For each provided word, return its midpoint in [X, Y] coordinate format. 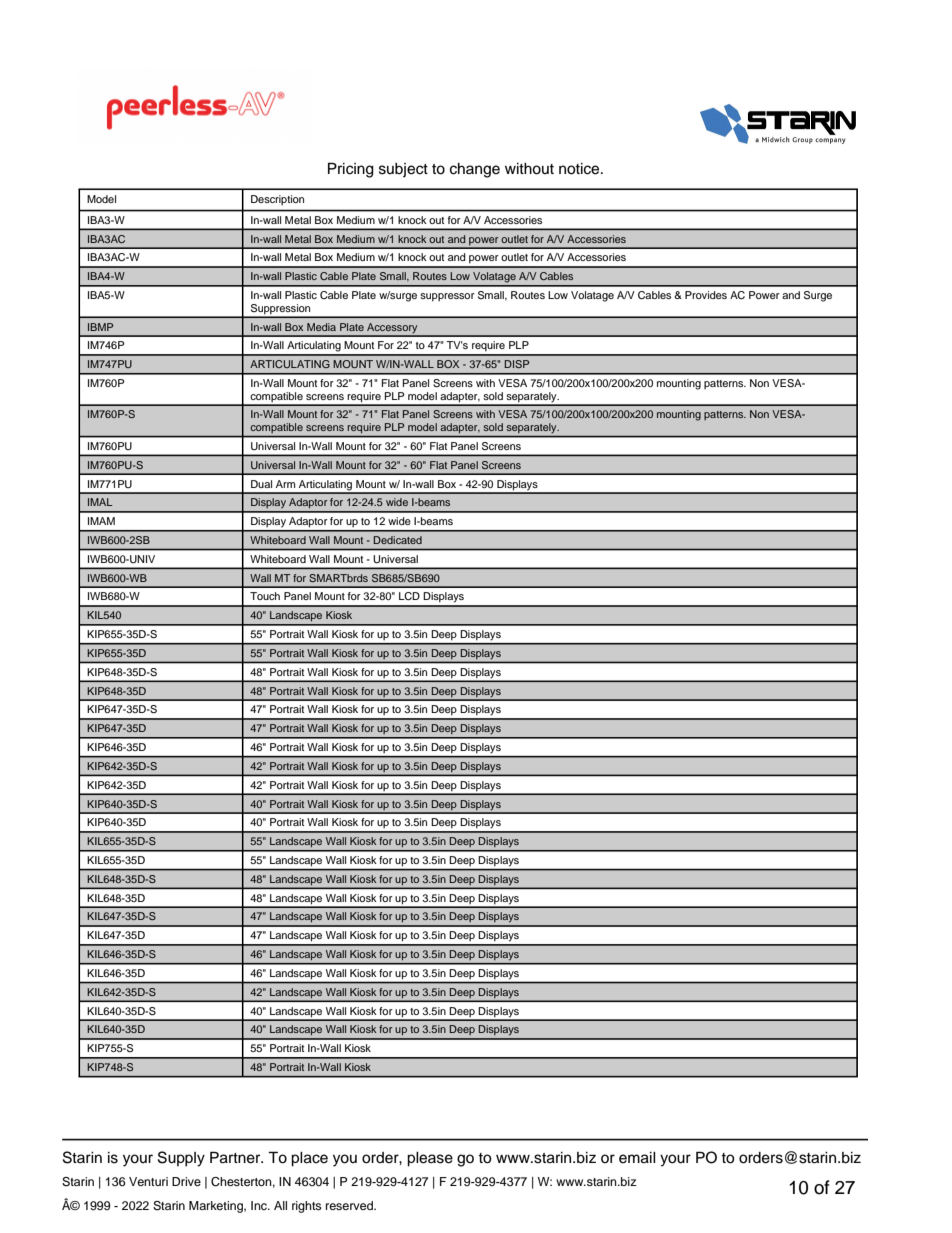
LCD [409, 596]
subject [403, 170]
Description [277, 200]
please [430, 1159]
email [637, 1158]
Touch [265, 596]
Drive [186, 1181]
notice [580, 169]
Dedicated [398, 540]
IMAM [101, 521]
